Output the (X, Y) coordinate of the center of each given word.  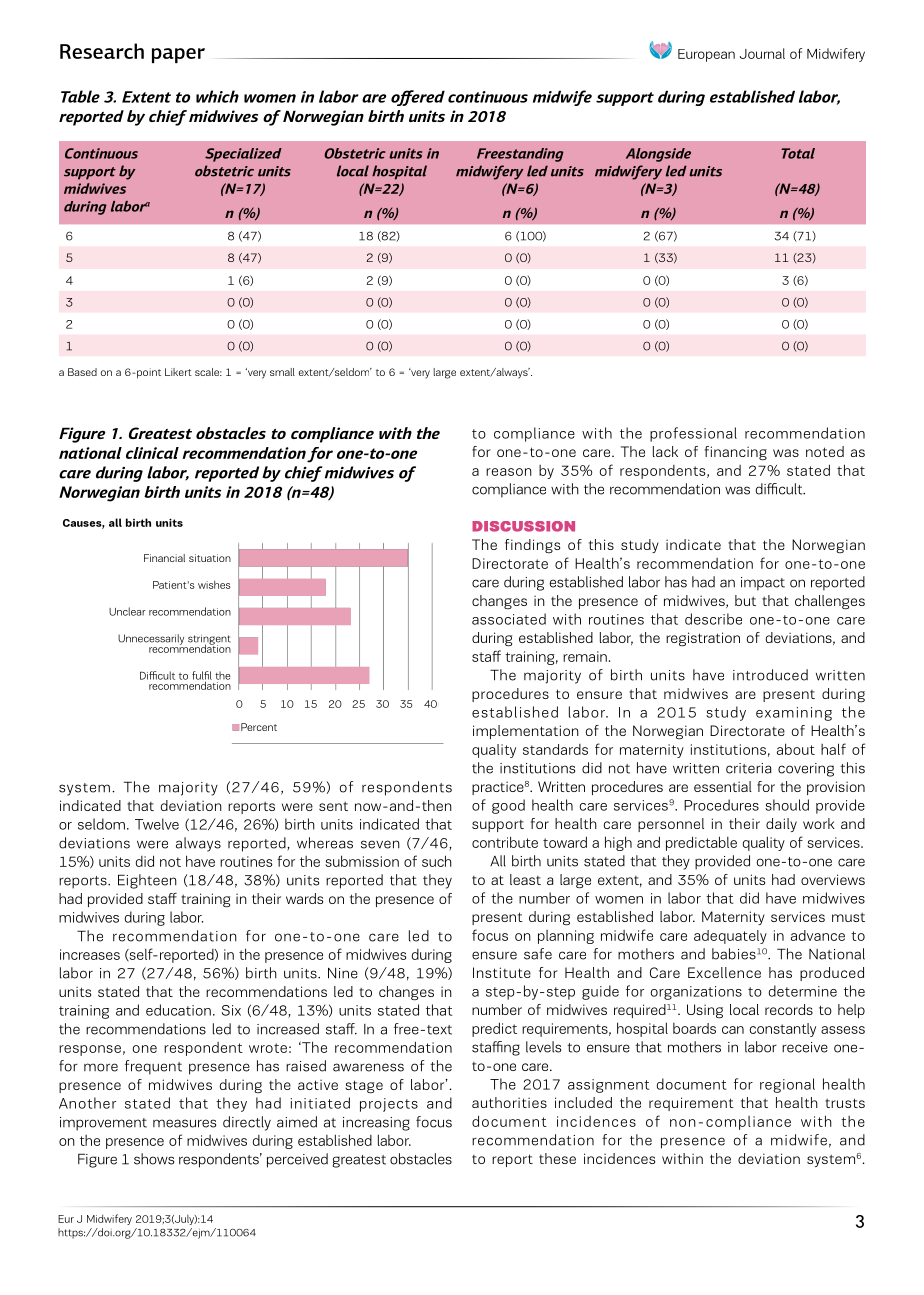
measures (184, 1123)
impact (763, 584)
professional (693, 434)
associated (509, 619)
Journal (762, 53)
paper (178, 55)
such (437, 861)
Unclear (127, 611)
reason (509, 472)
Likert (178, 372)
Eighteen (147, 881)
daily (781, 825)
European (706, 55)
